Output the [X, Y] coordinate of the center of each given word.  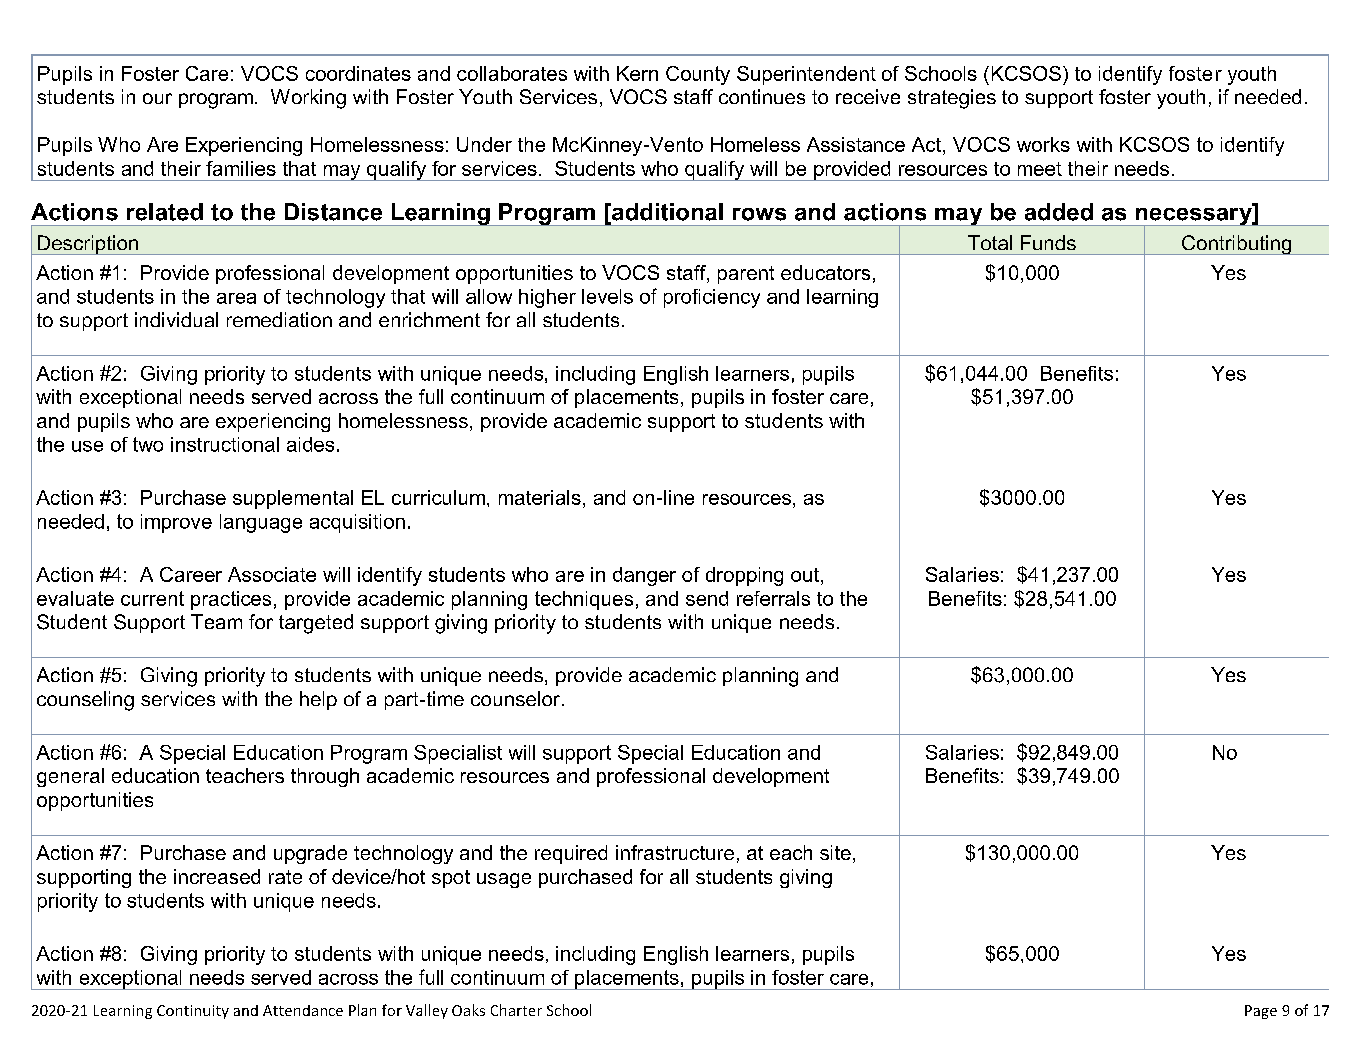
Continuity [193, 1012]
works [1043, 144]
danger [644, 576]
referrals [773, 598]
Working [308, 99]
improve [176, 523]
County [698, 75]
